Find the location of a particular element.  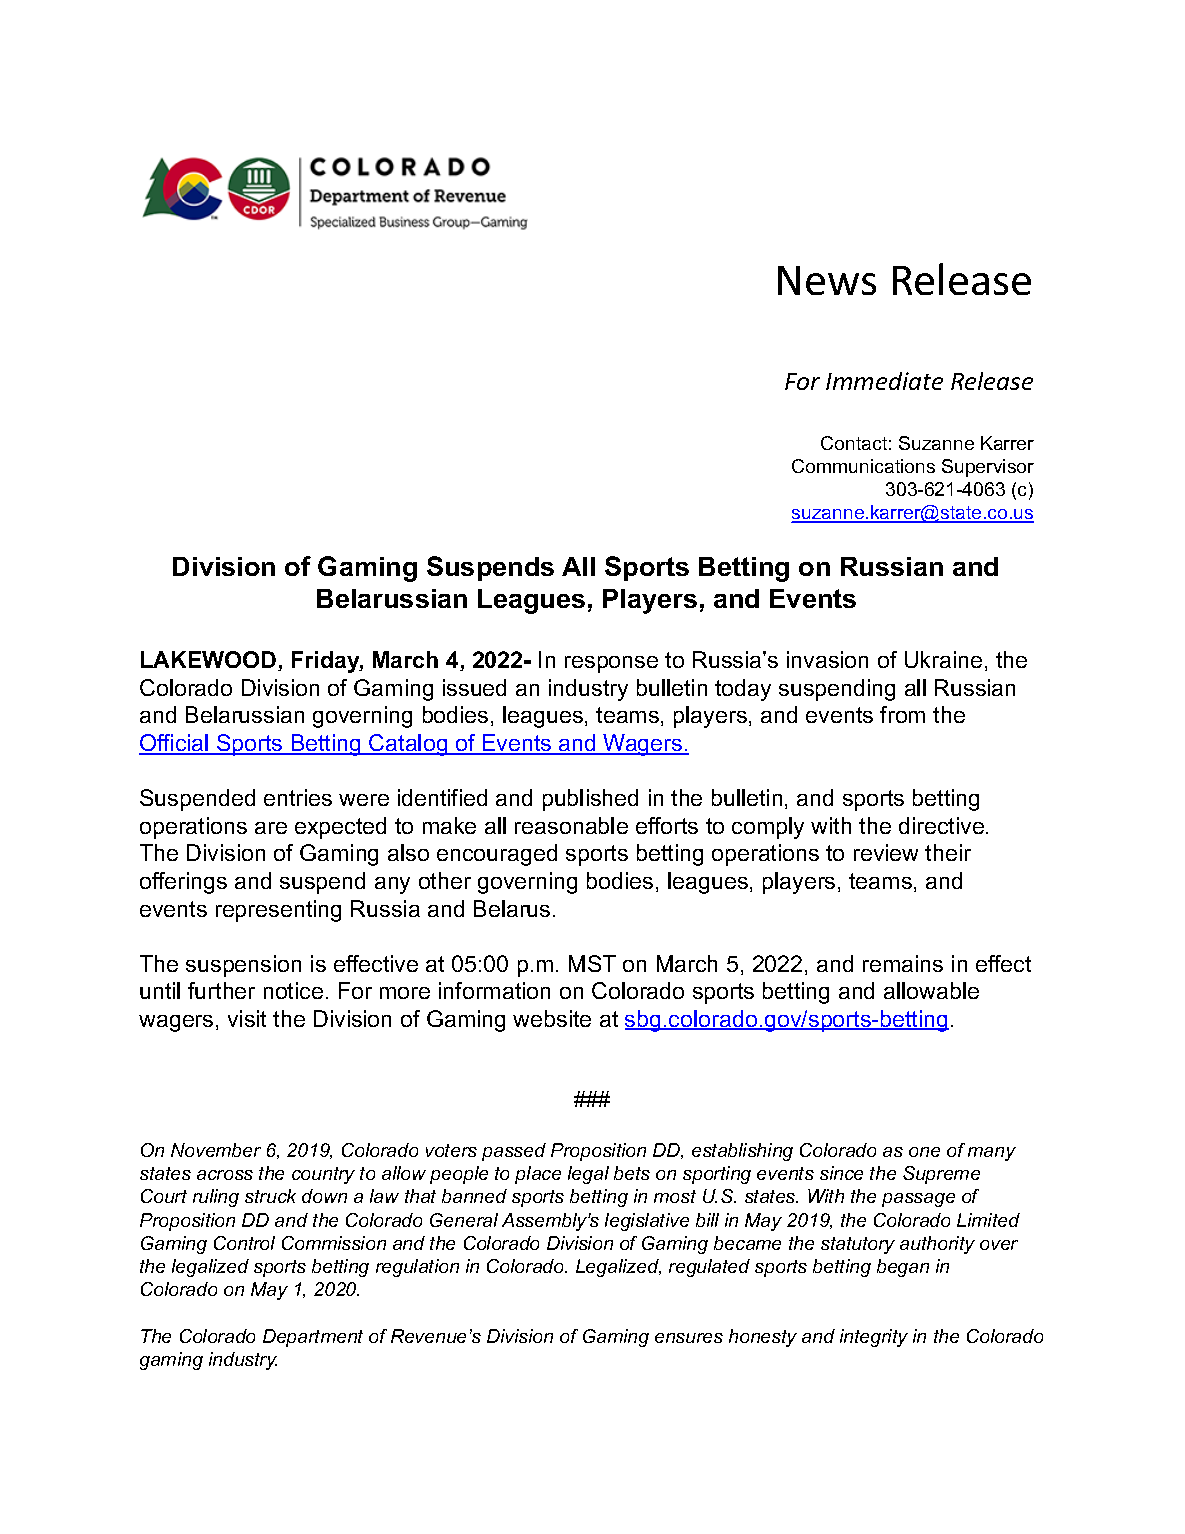

directive is located at coordinates (941, 825).
